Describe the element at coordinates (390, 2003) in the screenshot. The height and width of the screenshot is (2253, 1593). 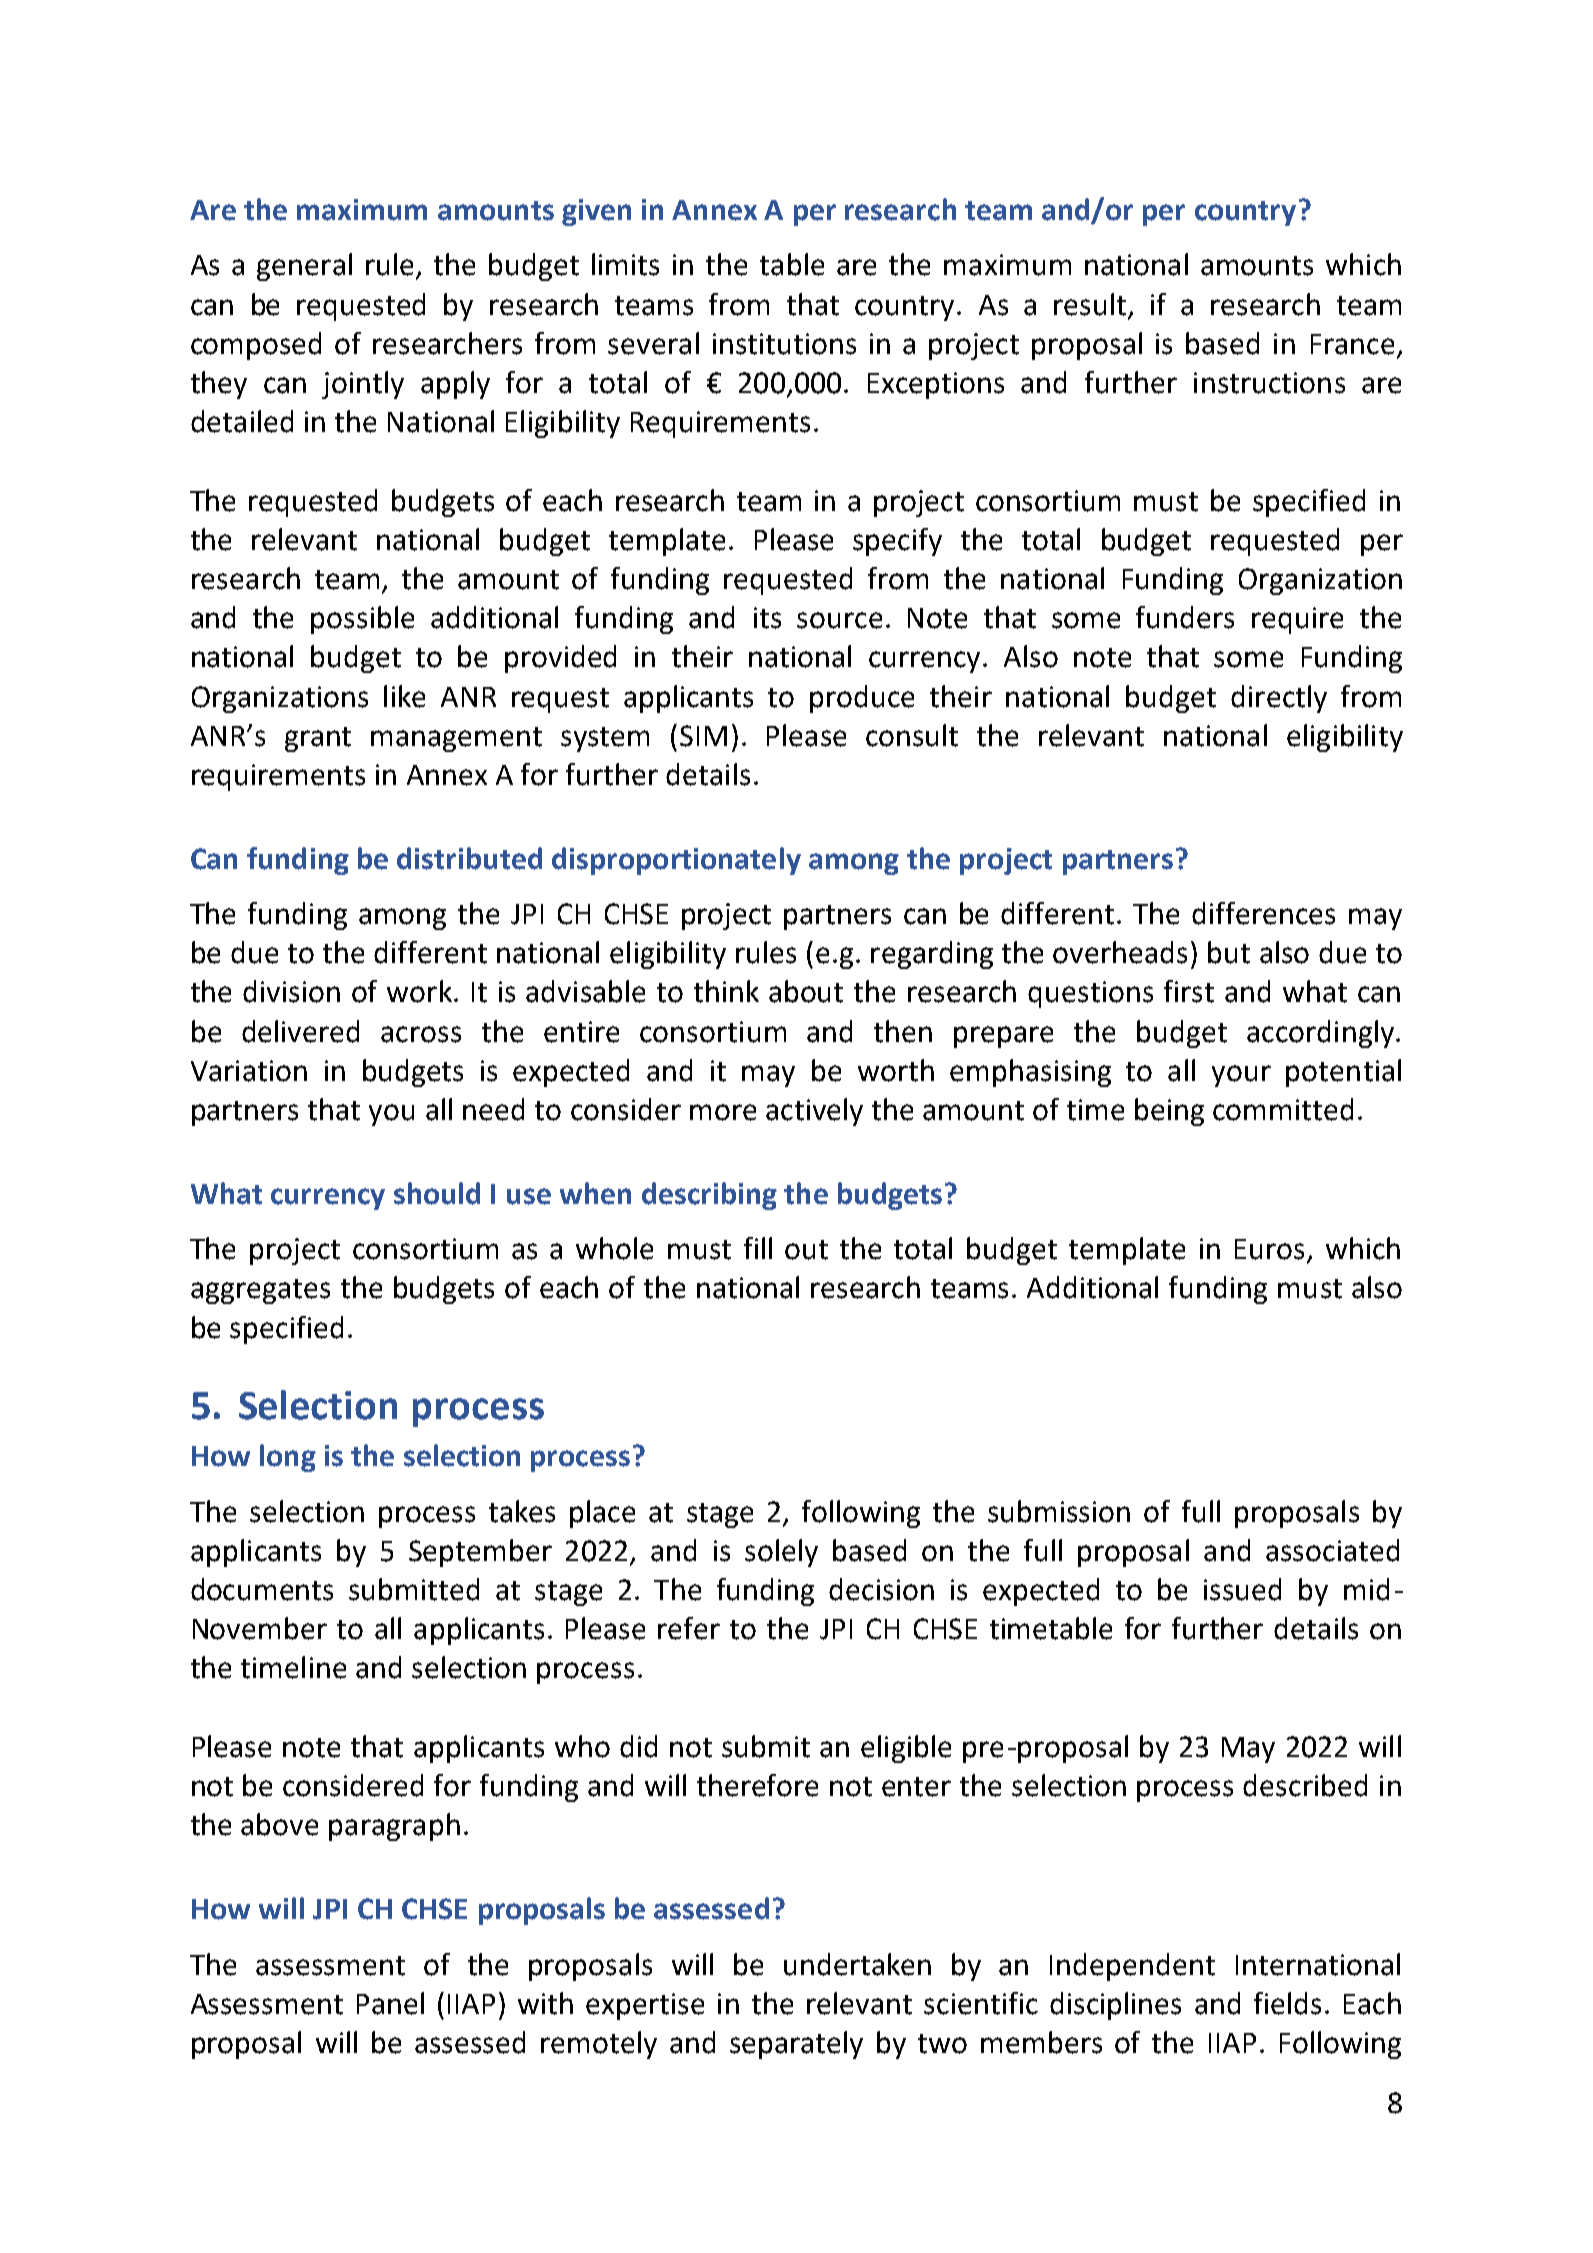
I see `Panel` at that location.
